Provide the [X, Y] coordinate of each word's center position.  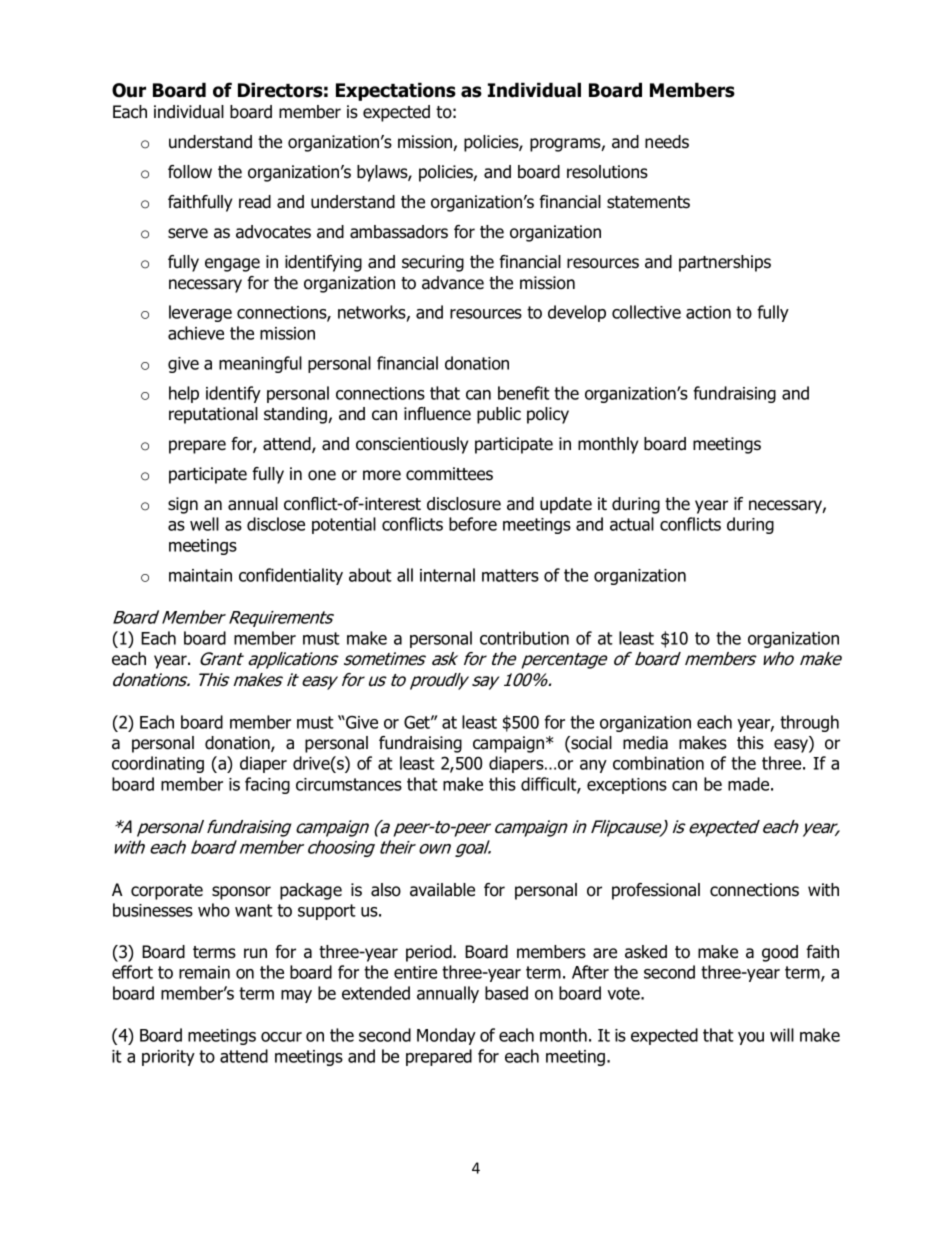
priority [168, 1058]
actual [632, 524]
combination [658, 763]
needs [667, 142]
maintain [200, 575]
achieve [196, 333]
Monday [446, 1036]
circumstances [349, 784]
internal [447, 575]
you [751, 1038]
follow [190, 172]
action [708, 312]
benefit [524, 393]
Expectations [396, 91]
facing [267, 785]
